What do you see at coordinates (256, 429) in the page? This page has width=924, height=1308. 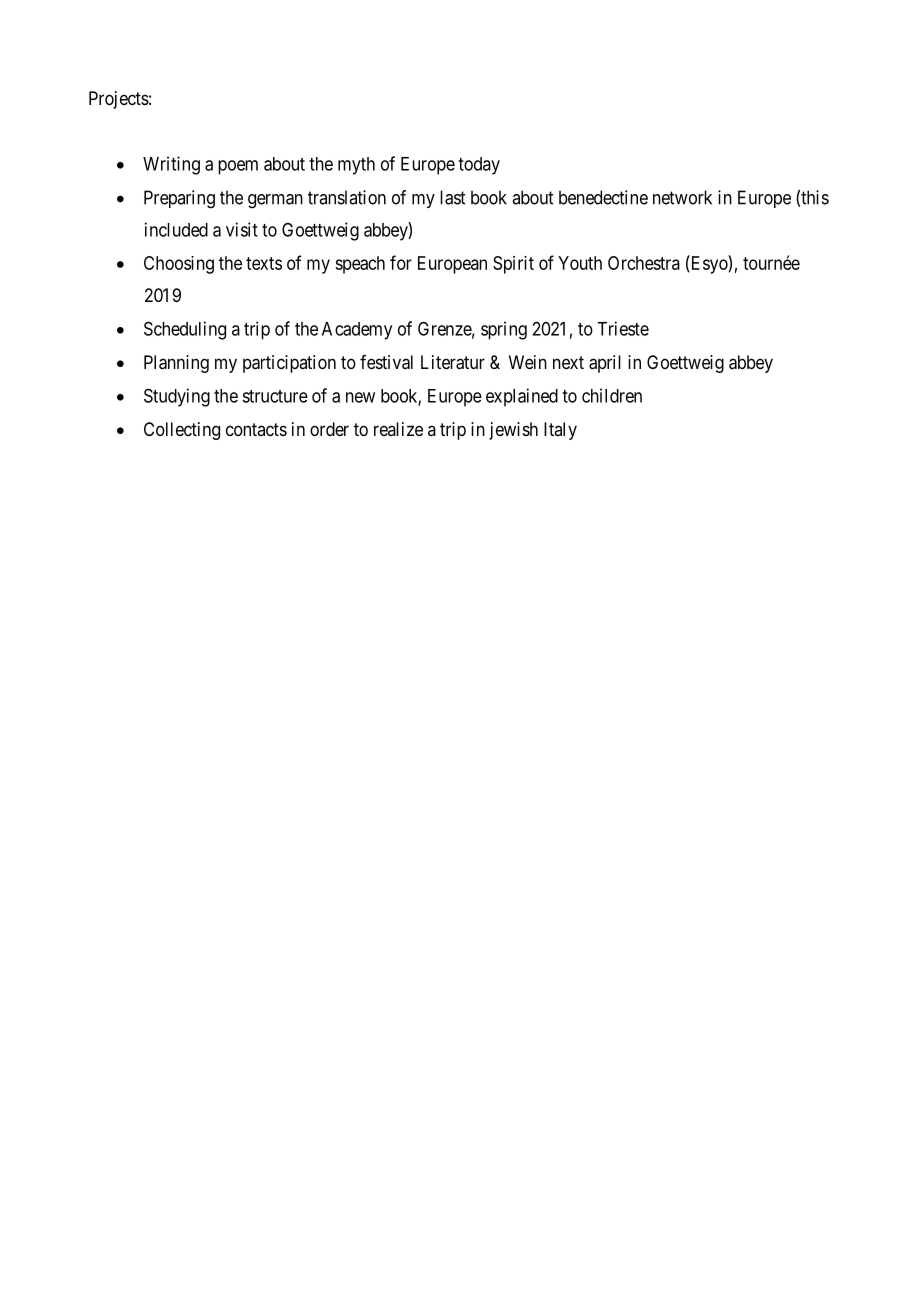 I see `contacts` at bounding box center [256, 429].
